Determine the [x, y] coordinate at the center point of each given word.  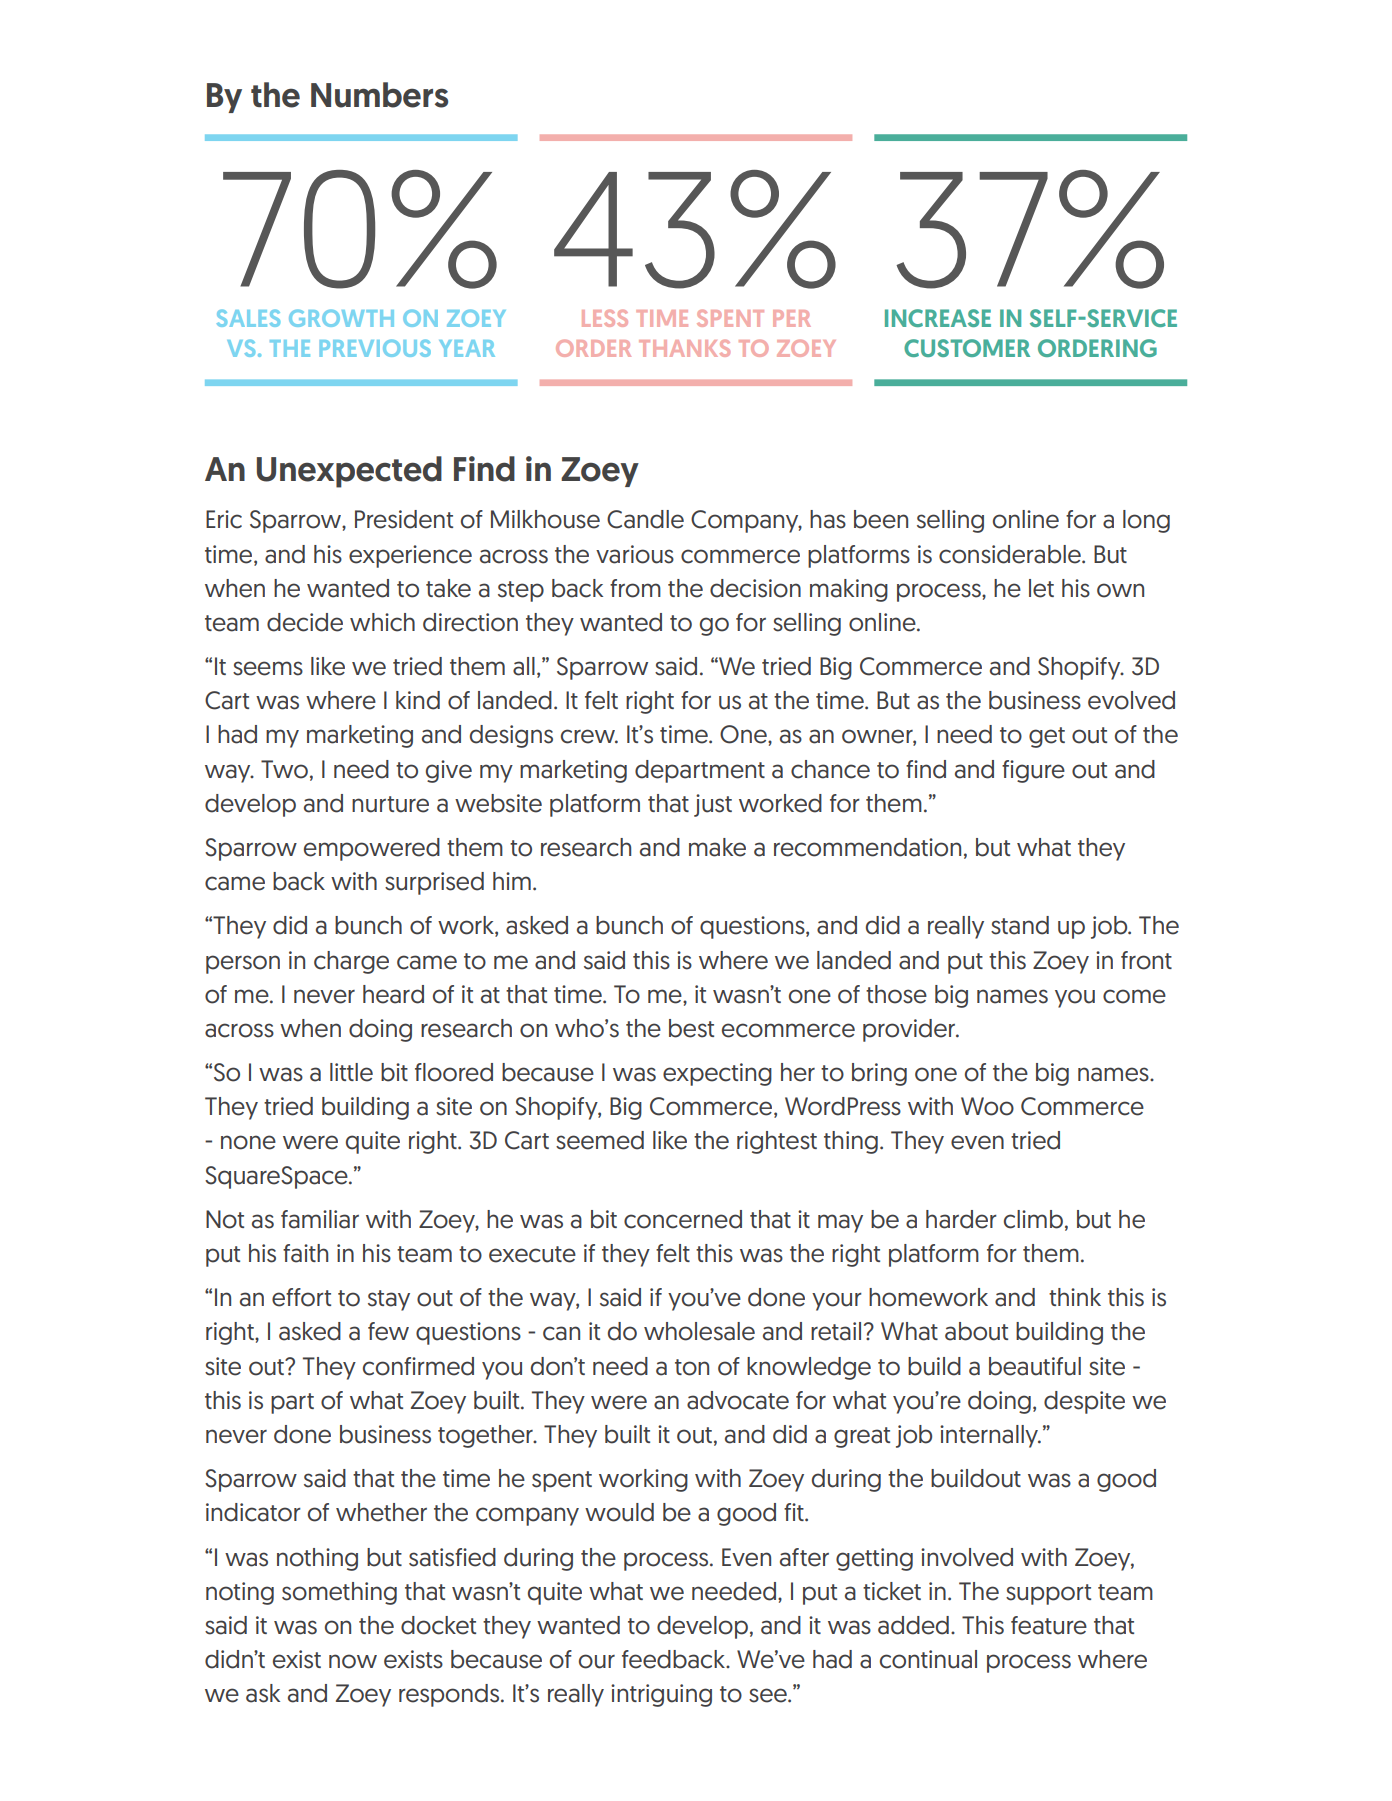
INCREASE [938, 318]
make [717, 847]
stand [1020, 925]
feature [1049, 1625]
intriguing [661, 1695]
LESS [605, 318]
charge [351, 962]
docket [438, 1625]
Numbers [379, 95]
